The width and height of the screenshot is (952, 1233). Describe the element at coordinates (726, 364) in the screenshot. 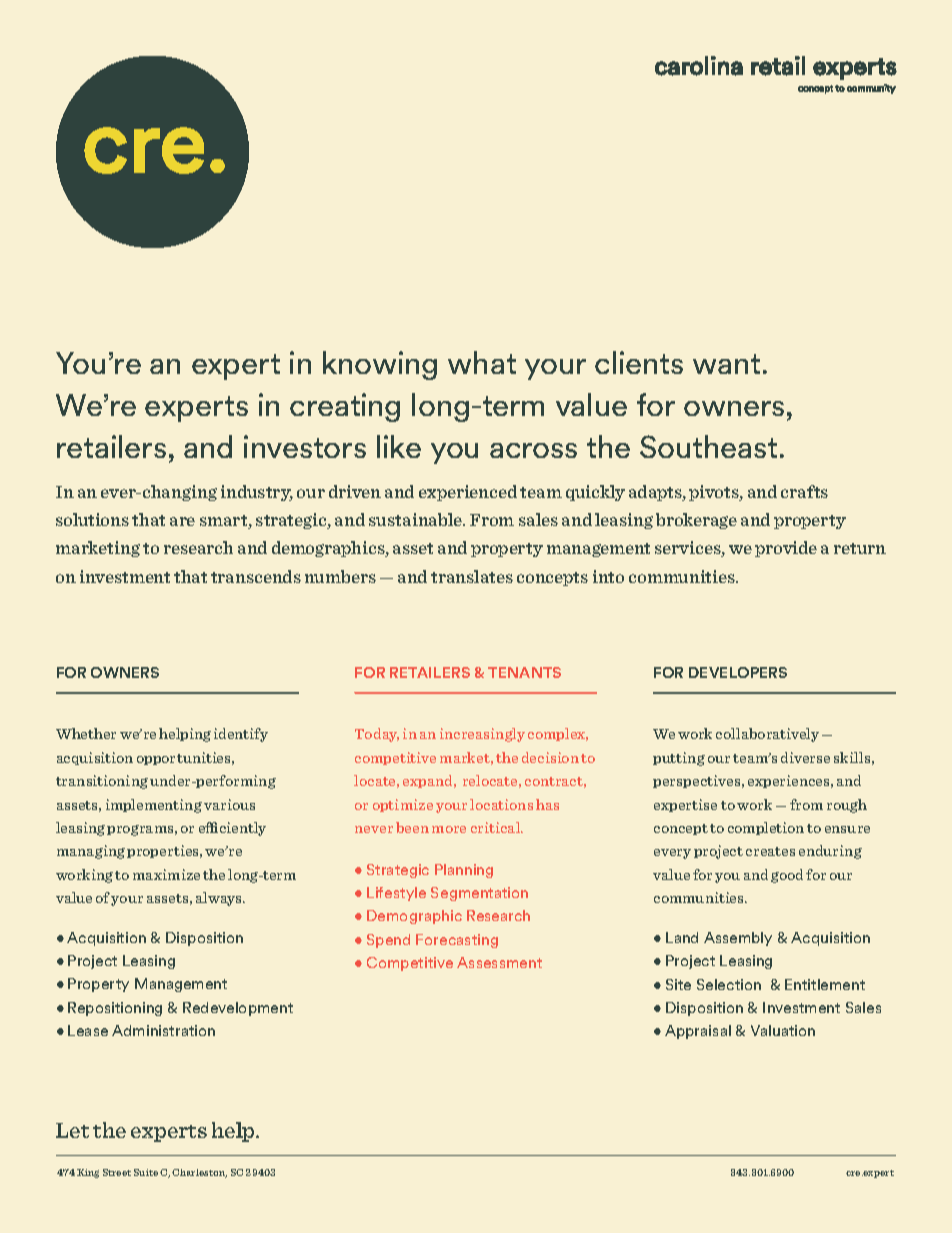

I see `want` at that location.
